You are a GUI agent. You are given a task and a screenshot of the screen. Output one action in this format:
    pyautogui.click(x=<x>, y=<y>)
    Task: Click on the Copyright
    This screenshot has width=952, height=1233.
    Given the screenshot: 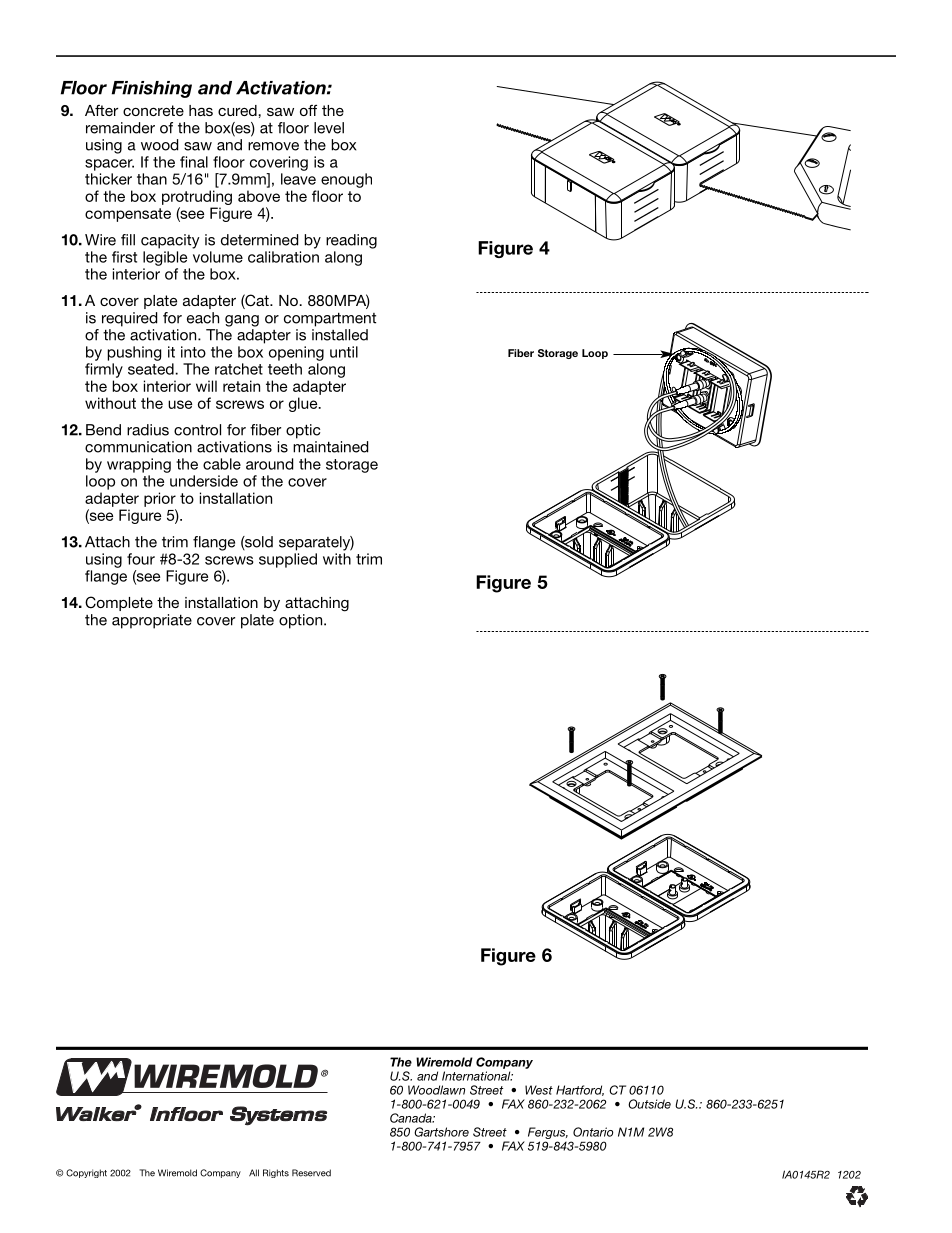 What is the action you would take?
    pyautogui.click(x=86, y=1173)
